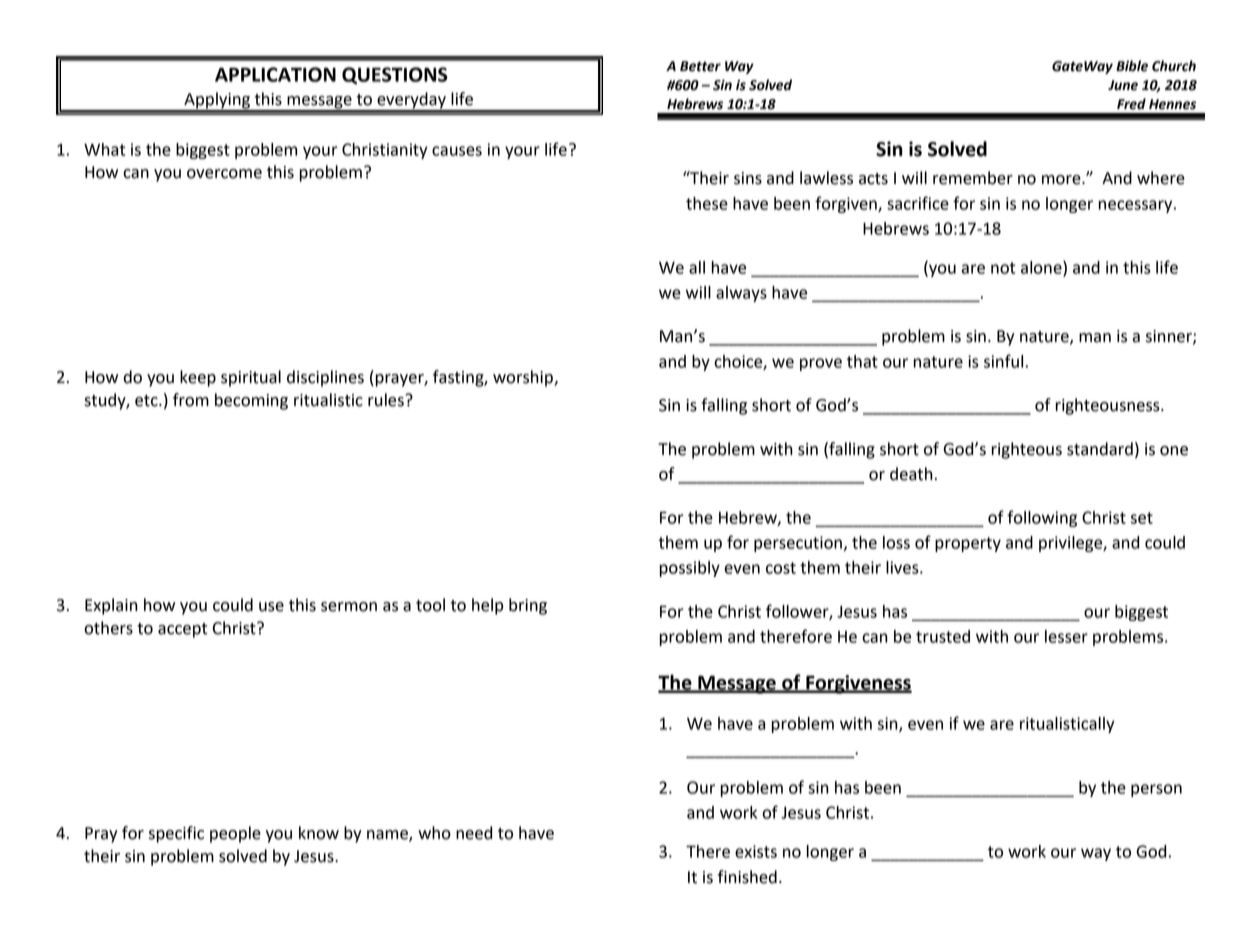  Describe the element at coordinates (251, 401) in the page. I see `becoming` at that location.
